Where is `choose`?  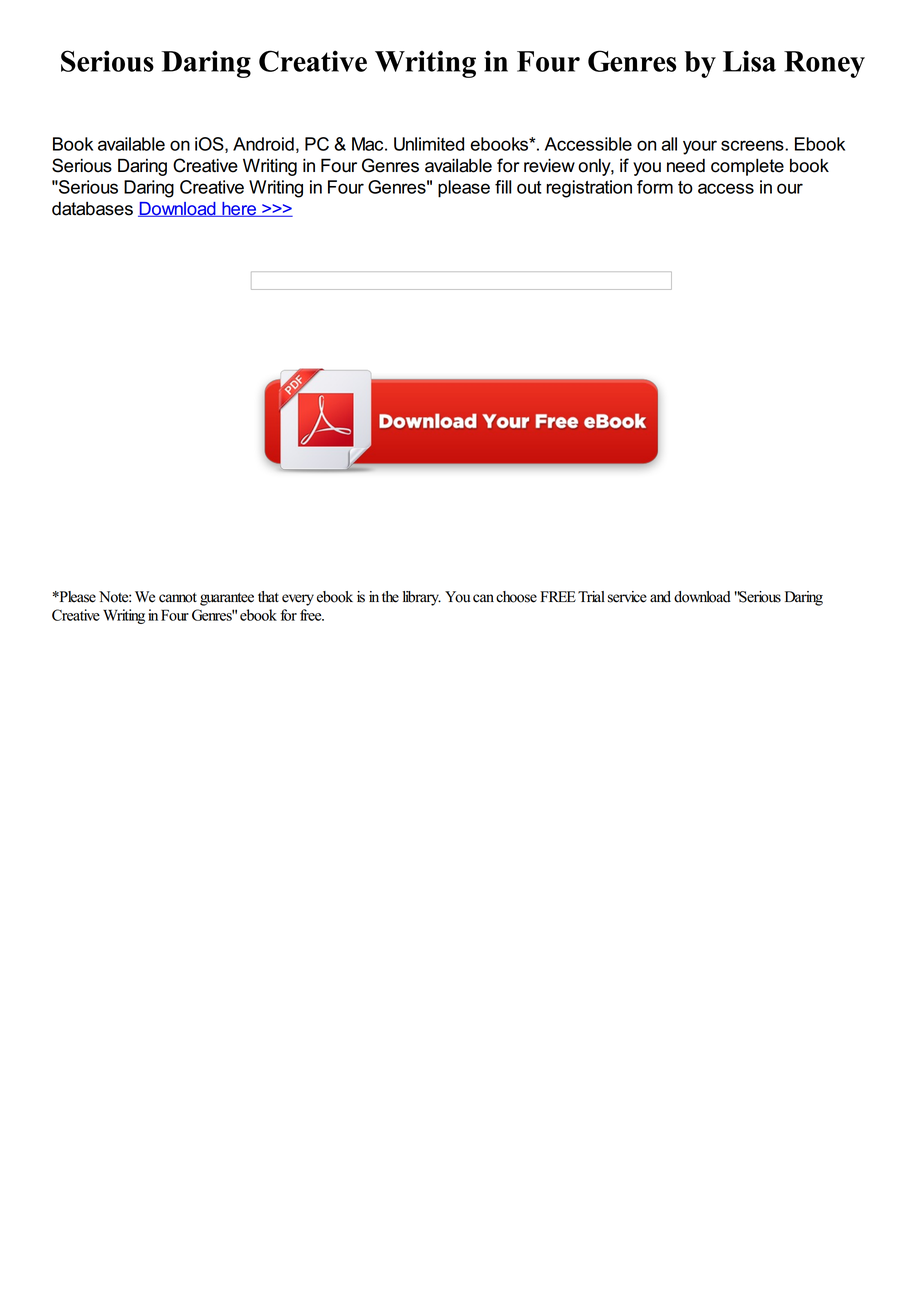
choose is located at coordinates (516, 597).
